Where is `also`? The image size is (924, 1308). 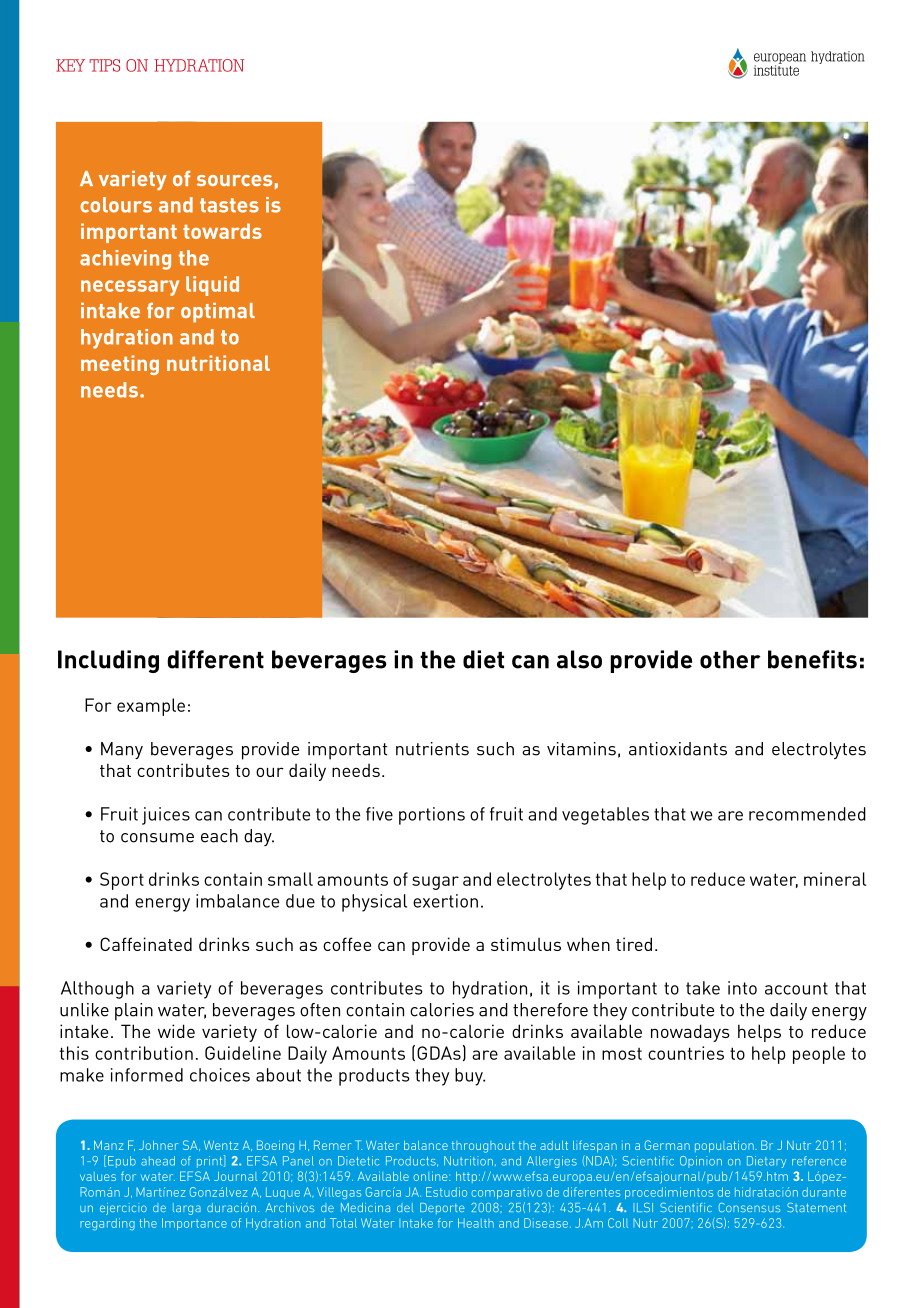 also is located at coordinates (579, 659).
